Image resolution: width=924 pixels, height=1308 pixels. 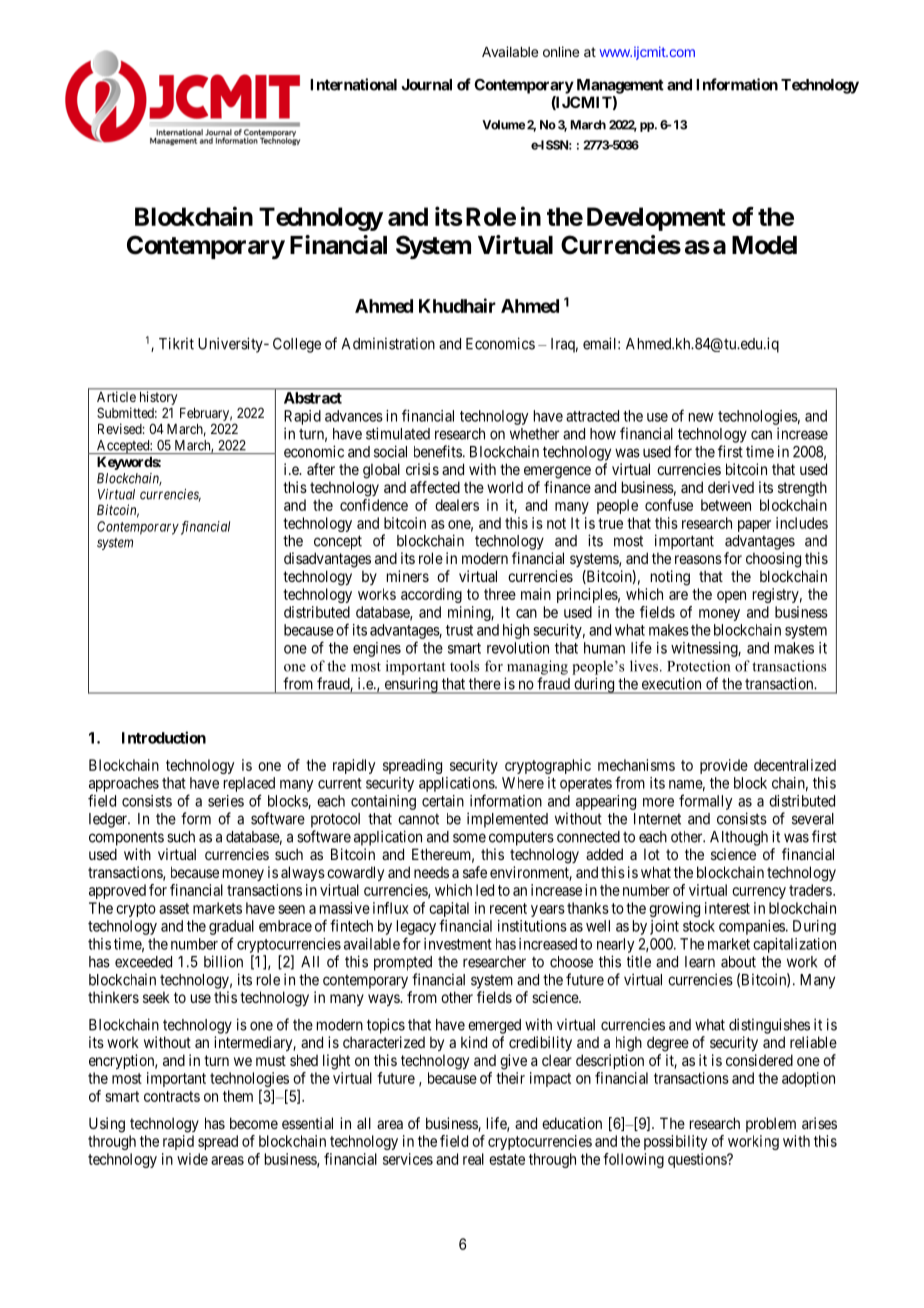 What do you see at coordinates (459, 630) in the image?
I see `trust` at bounding box center [459, 630].
